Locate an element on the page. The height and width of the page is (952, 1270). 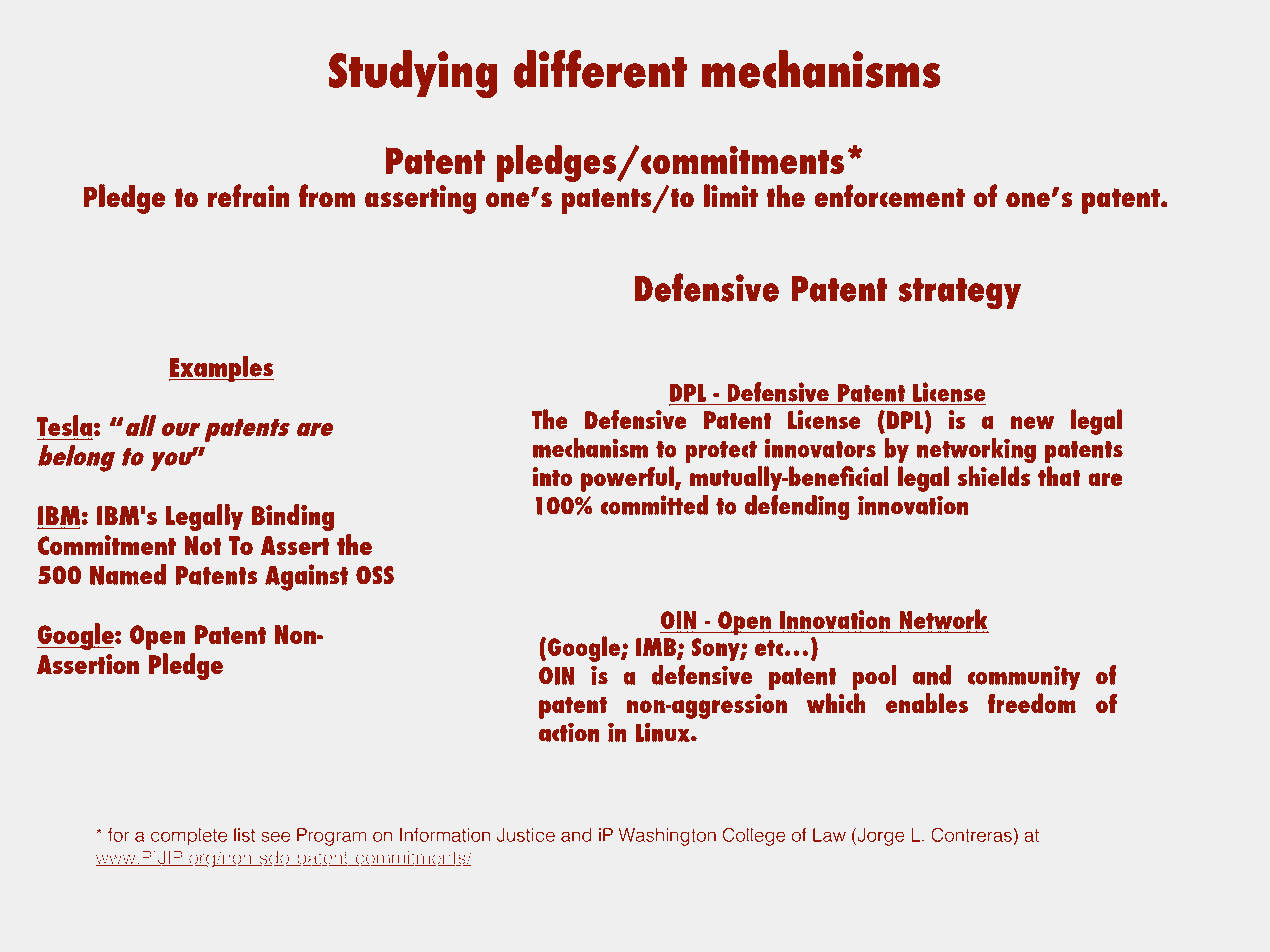
shields is located at coordinates (994, 476).
